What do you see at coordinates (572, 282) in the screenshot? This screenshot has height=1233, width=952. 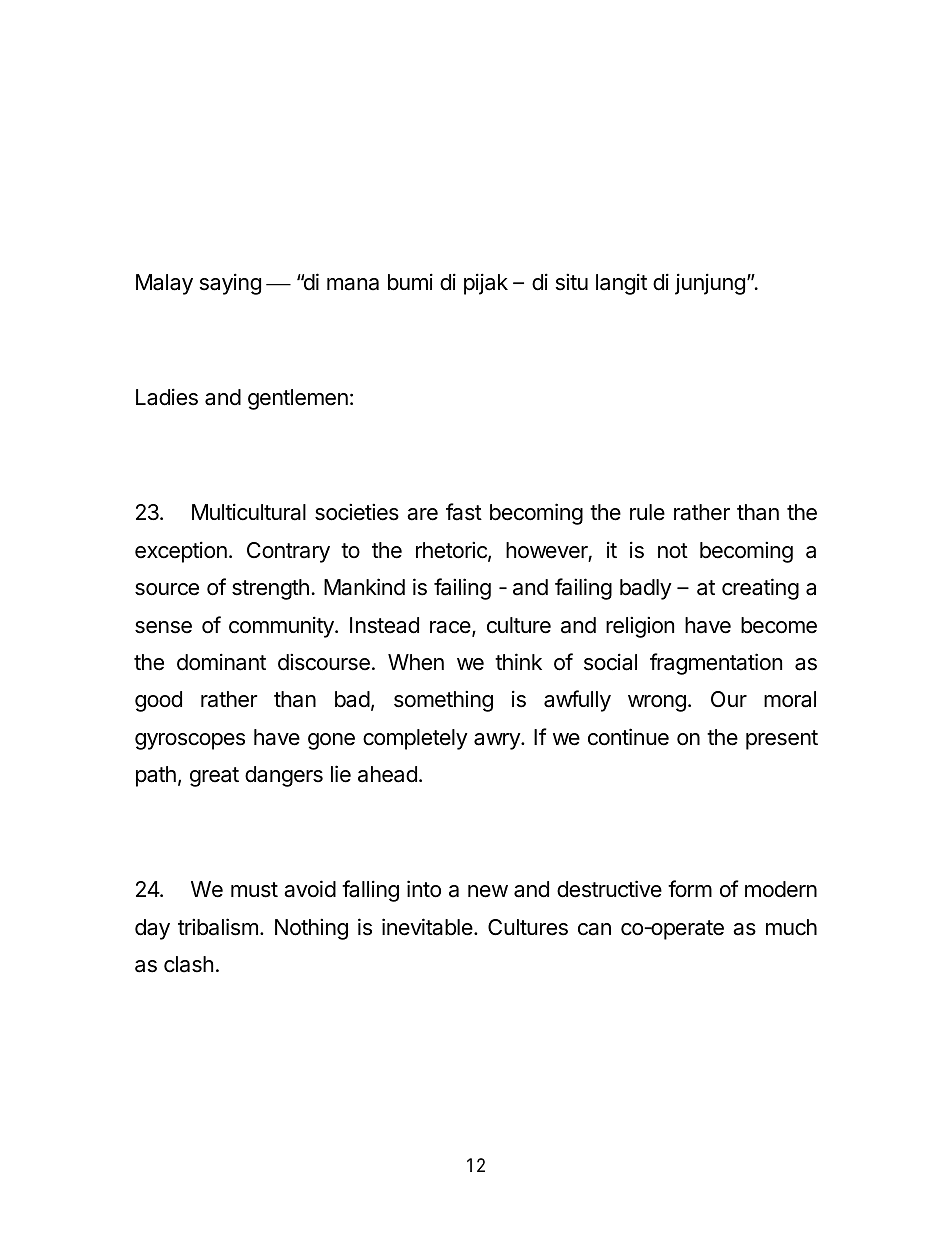 I see `situ` at bounding box center [572, 282].
